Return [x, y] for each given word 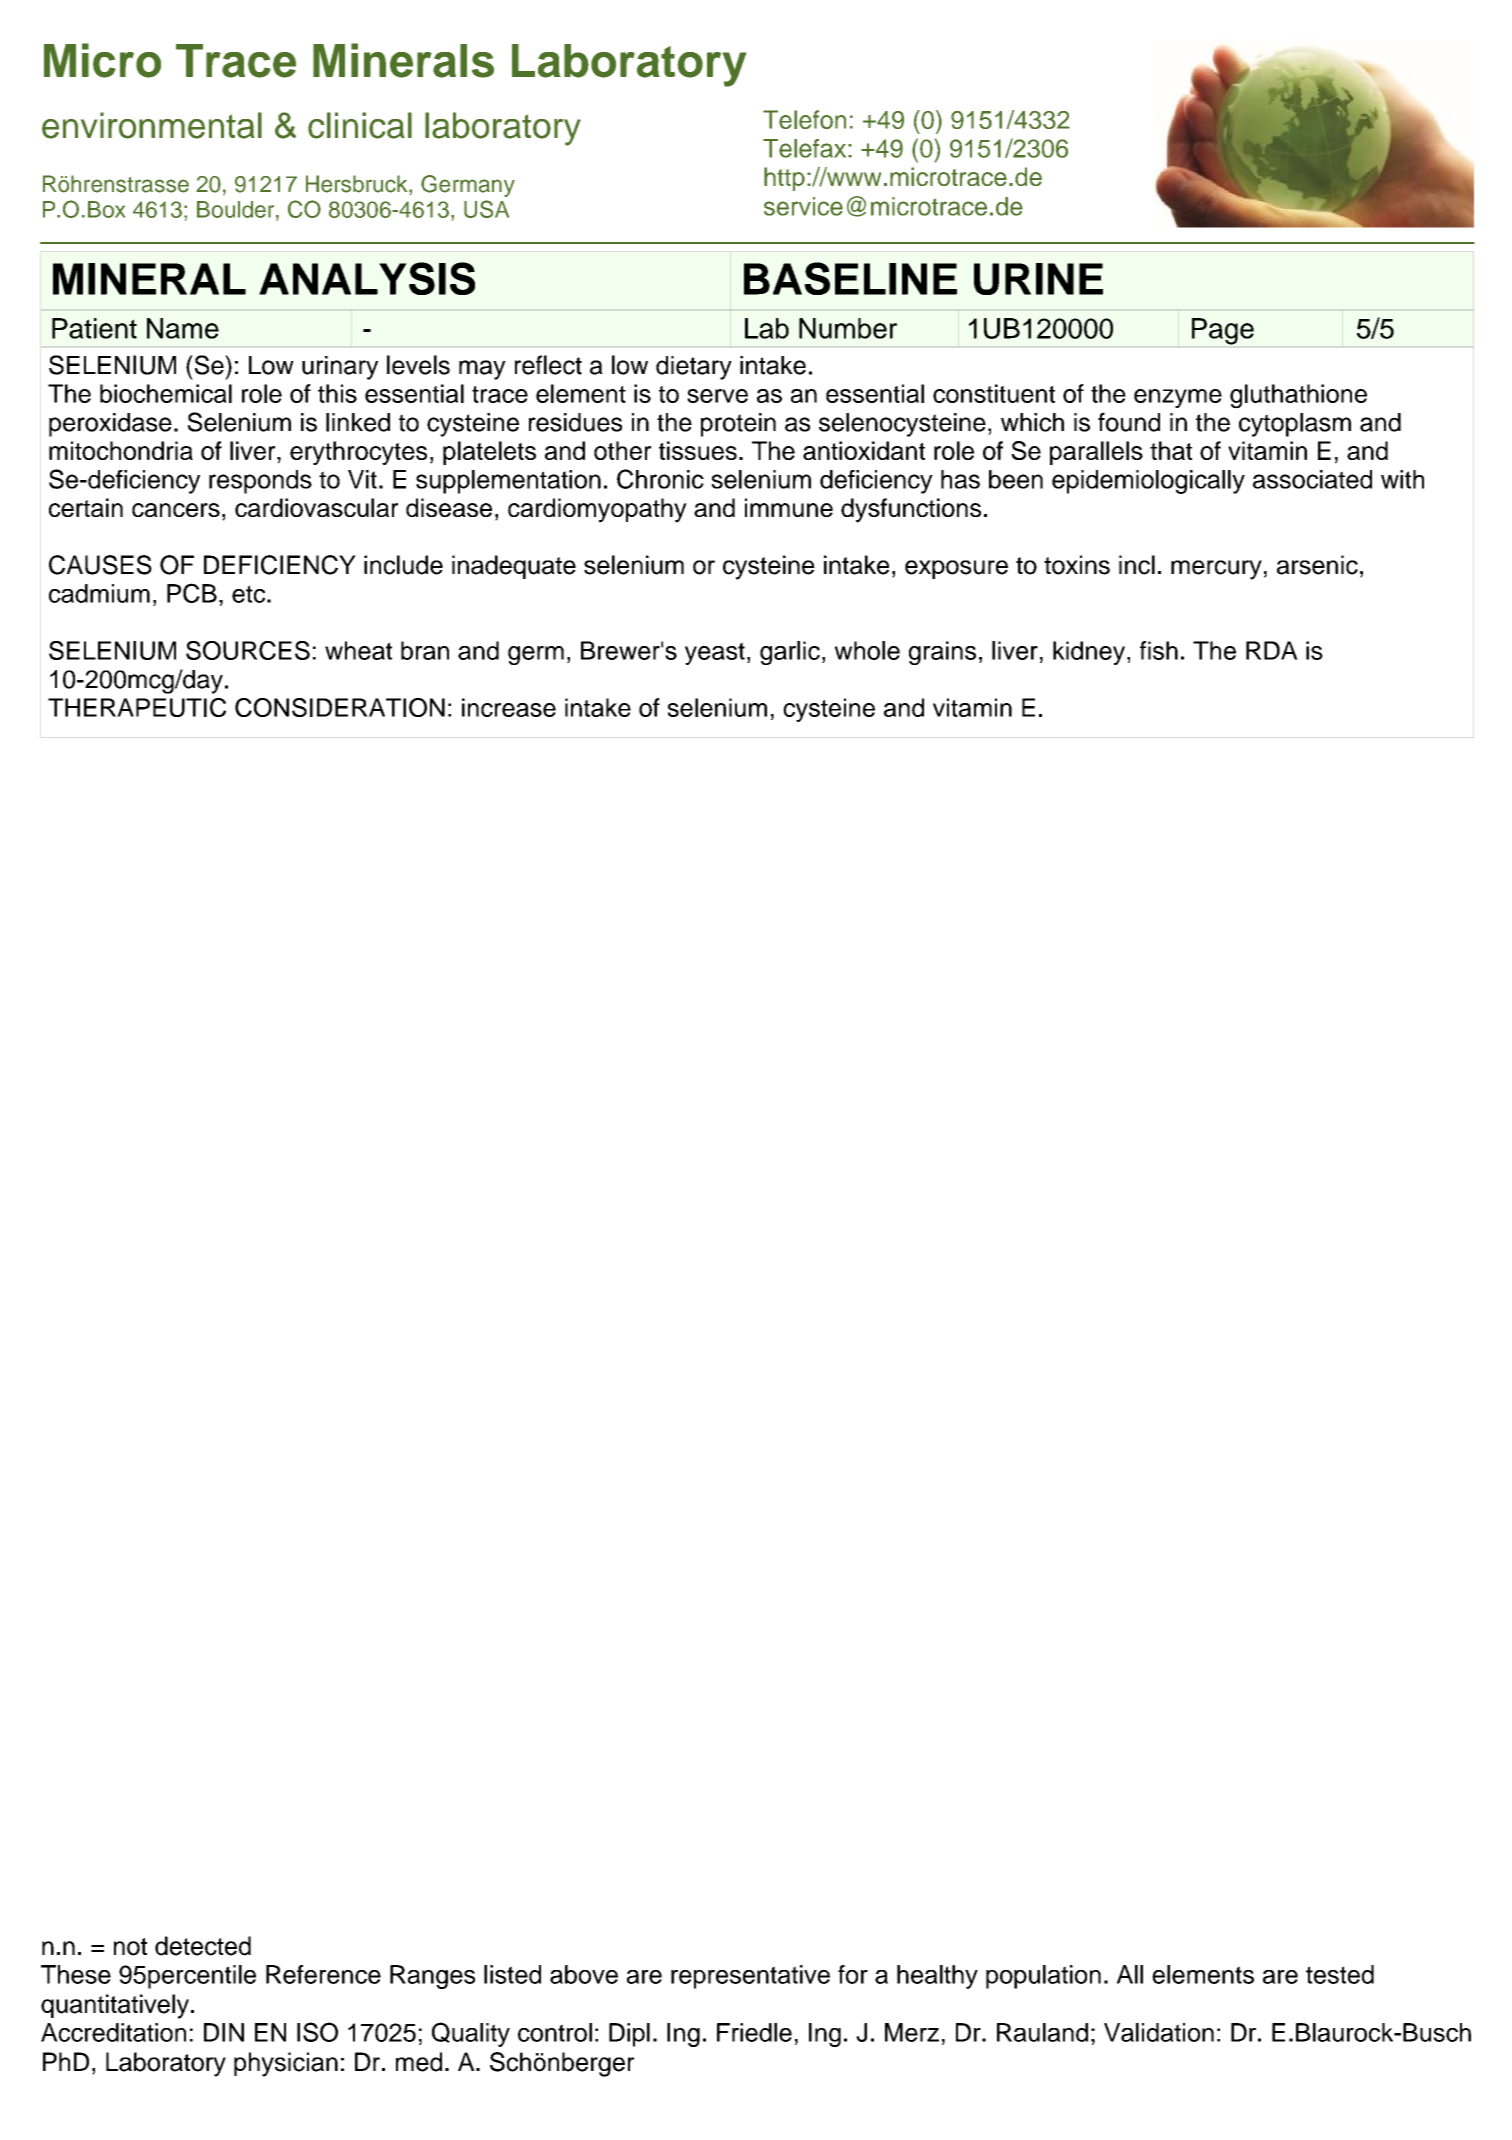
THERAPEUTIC [137, 707]
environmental [152, 125]
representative [750, 1977]
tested [1340, 1974]
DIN [224, 2032]
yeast [715, 653]
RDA [1272, 650]
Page [1223, 331]
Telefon [804, 119]
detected [203, 1946]
